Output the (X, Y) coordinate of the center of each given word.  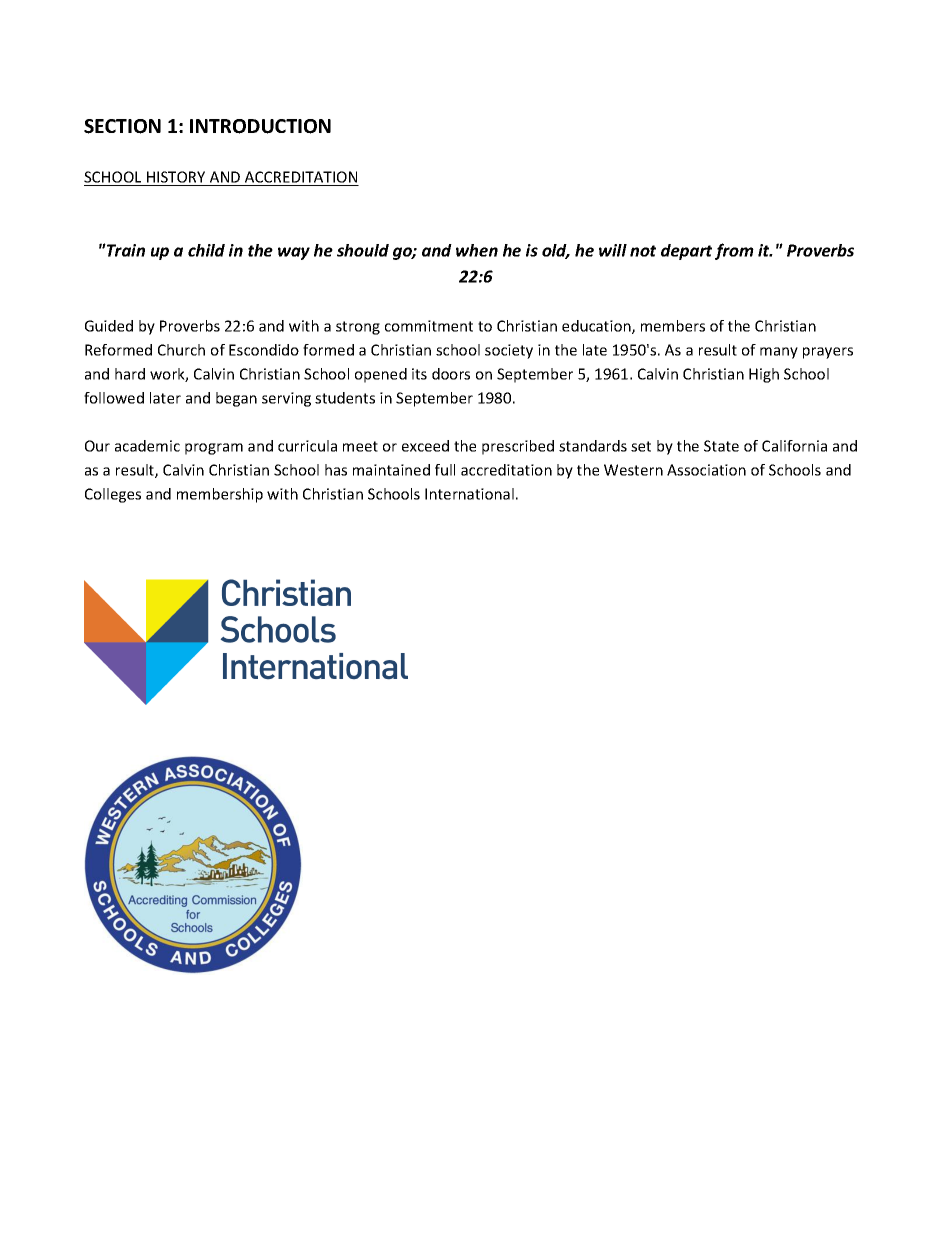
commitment (429, 326)
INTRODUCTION (260, 126)
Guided (109, 326)
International (469, 494)
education (597, 327)
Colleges (113, 495)
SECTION (122, 126)
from (734, 251)
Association (706, 470)
